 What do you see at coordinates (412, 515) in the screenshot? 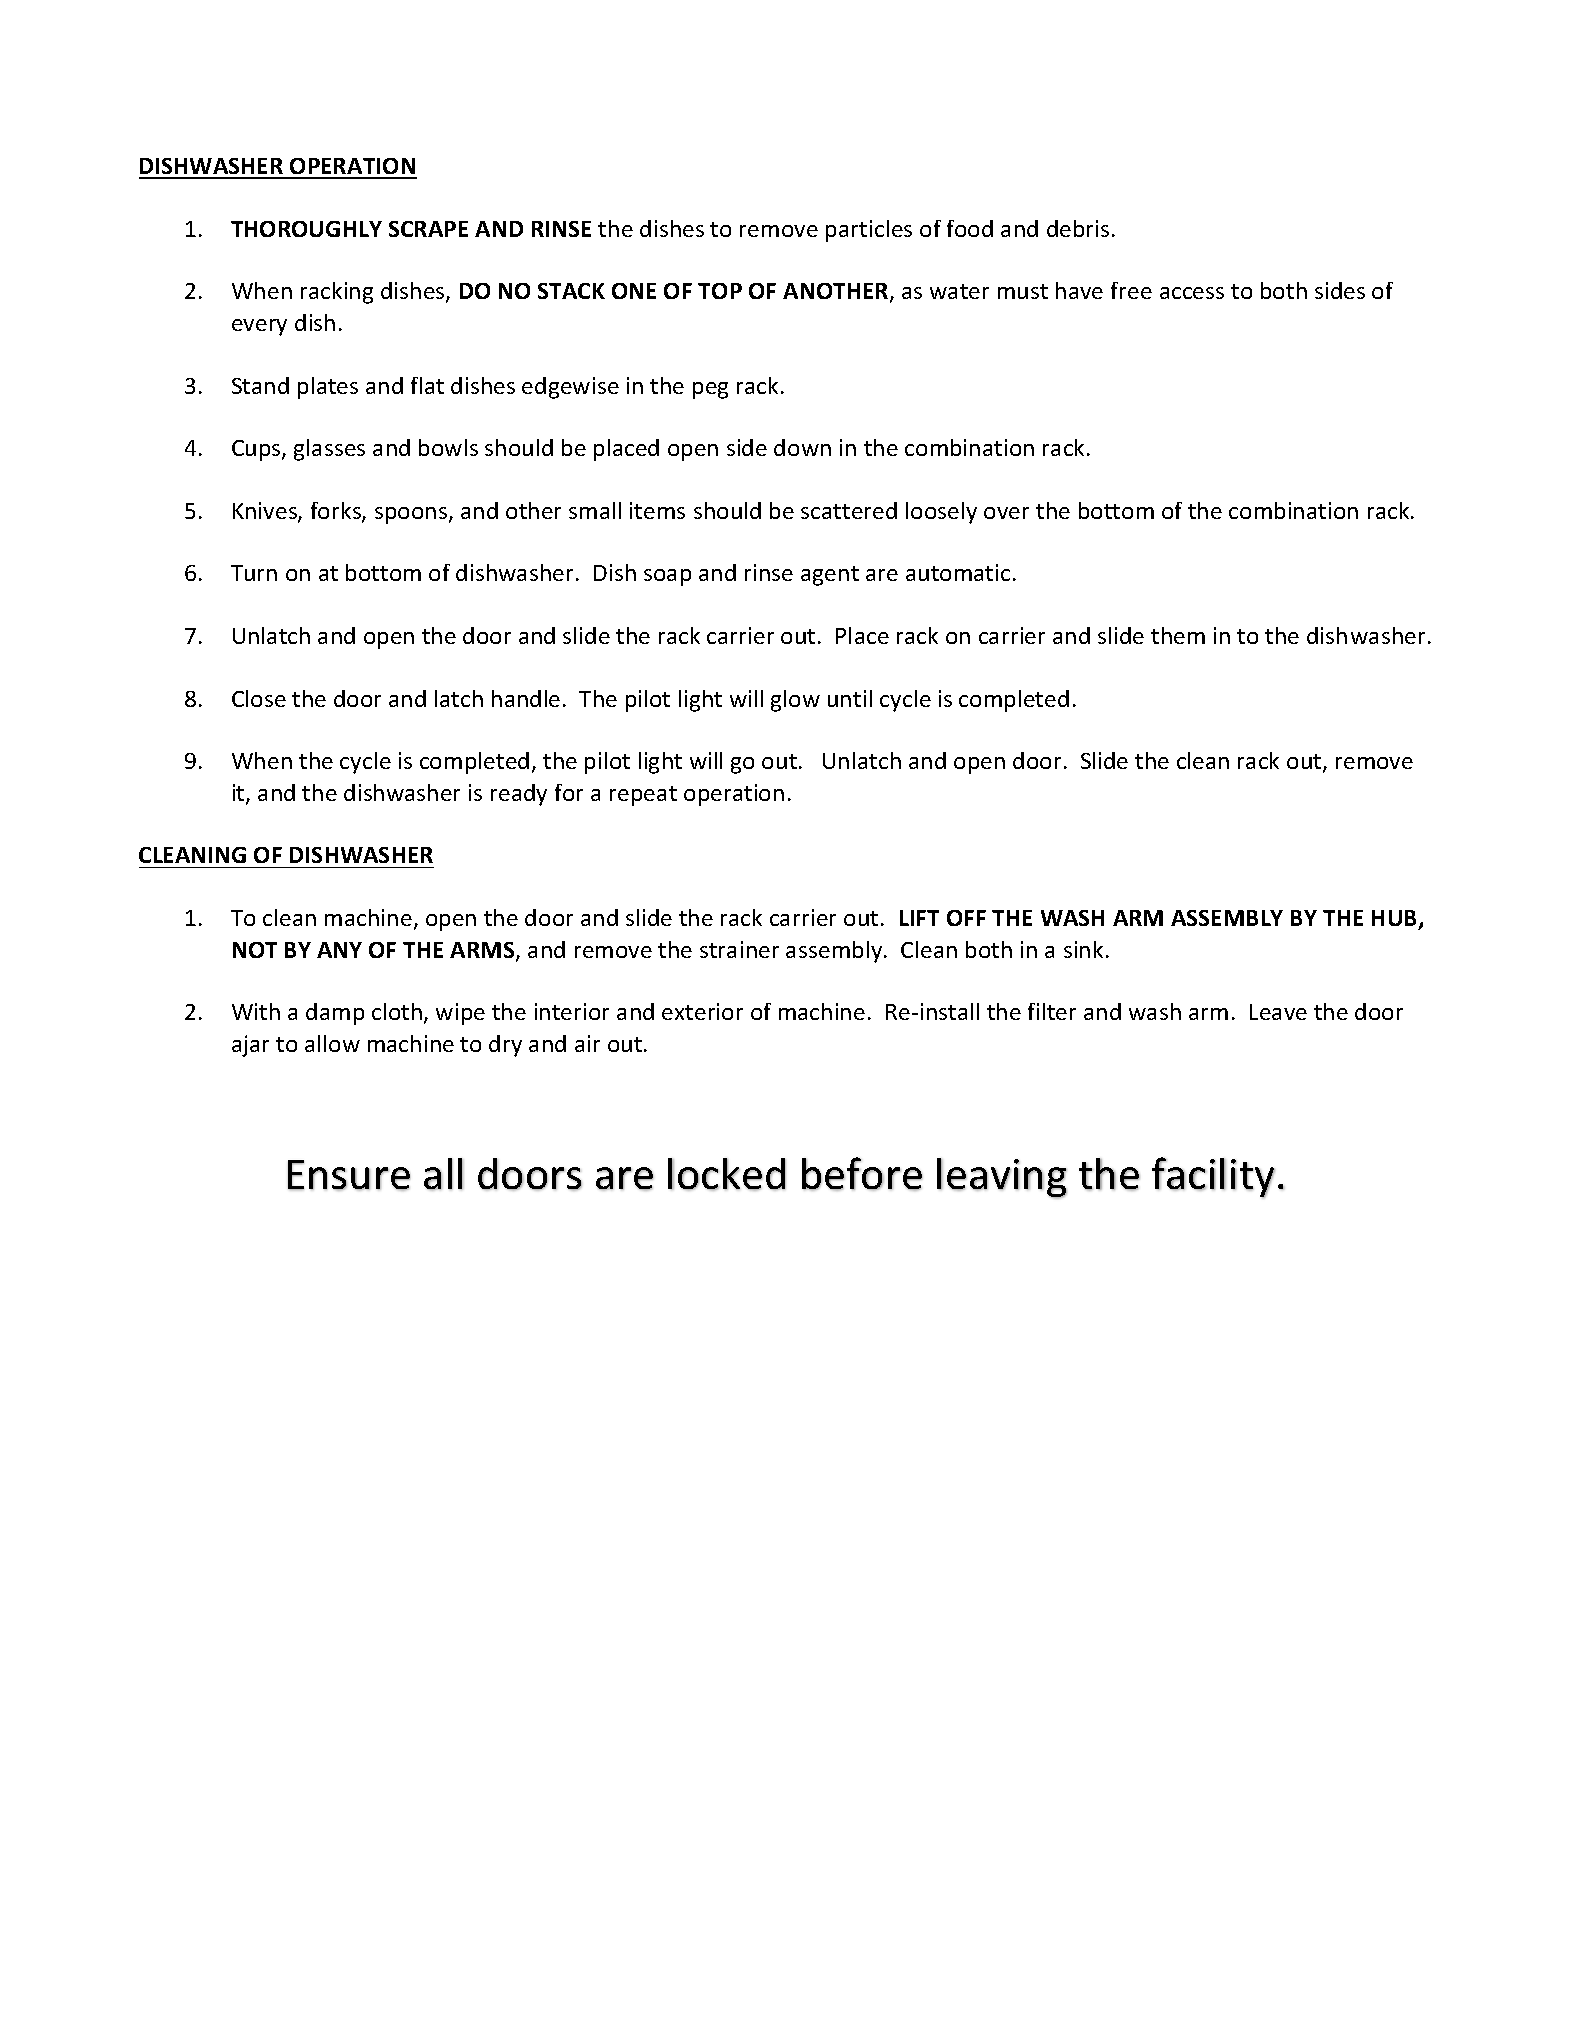
I see `spoons` at bounding box center [412, 515].
